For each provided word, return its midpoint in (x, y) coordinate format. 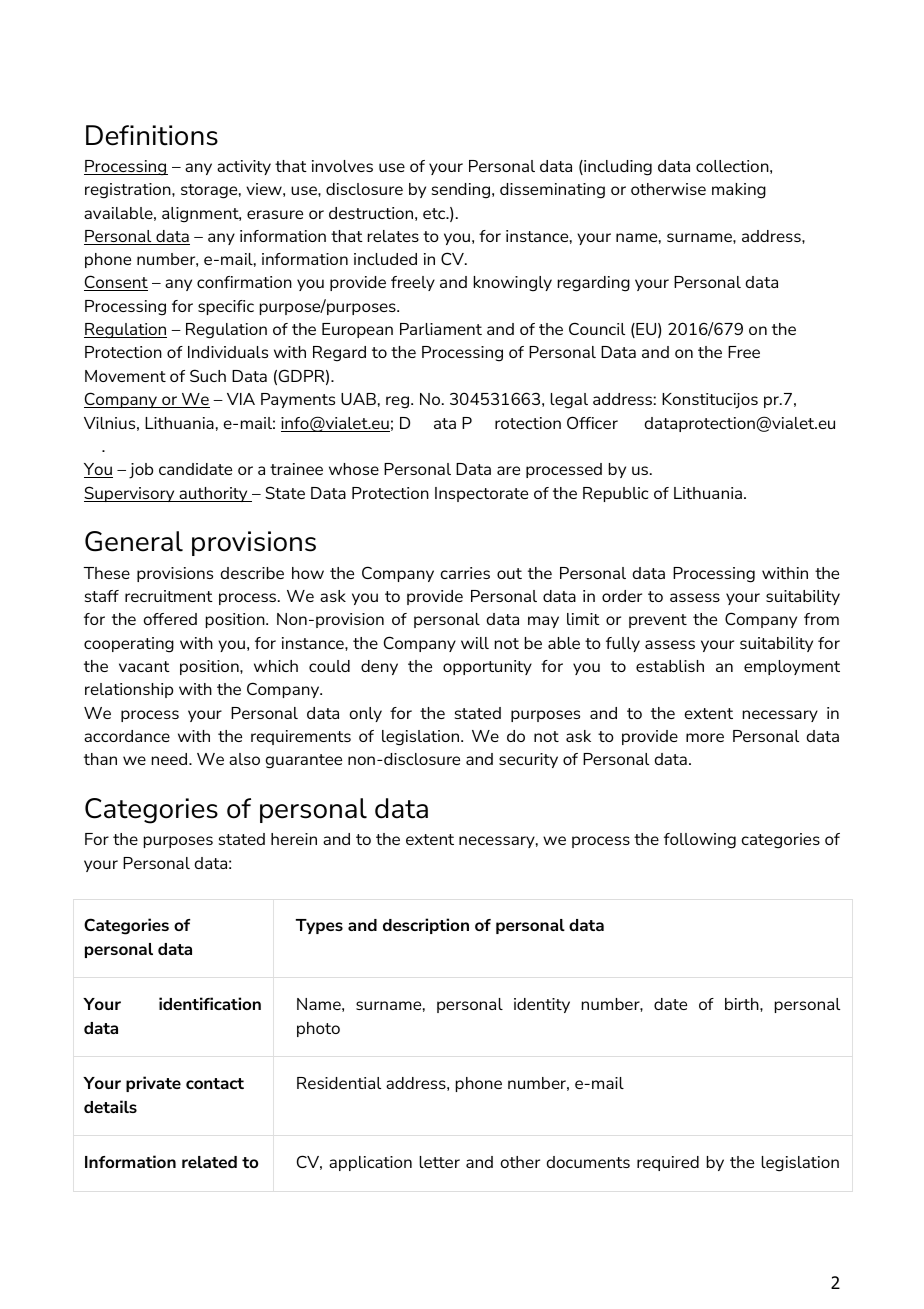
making (739, 191)
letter (440, 1162)
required (668, 1163)
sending (462, 191)
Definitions (152, 135)
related (209, 1162)
